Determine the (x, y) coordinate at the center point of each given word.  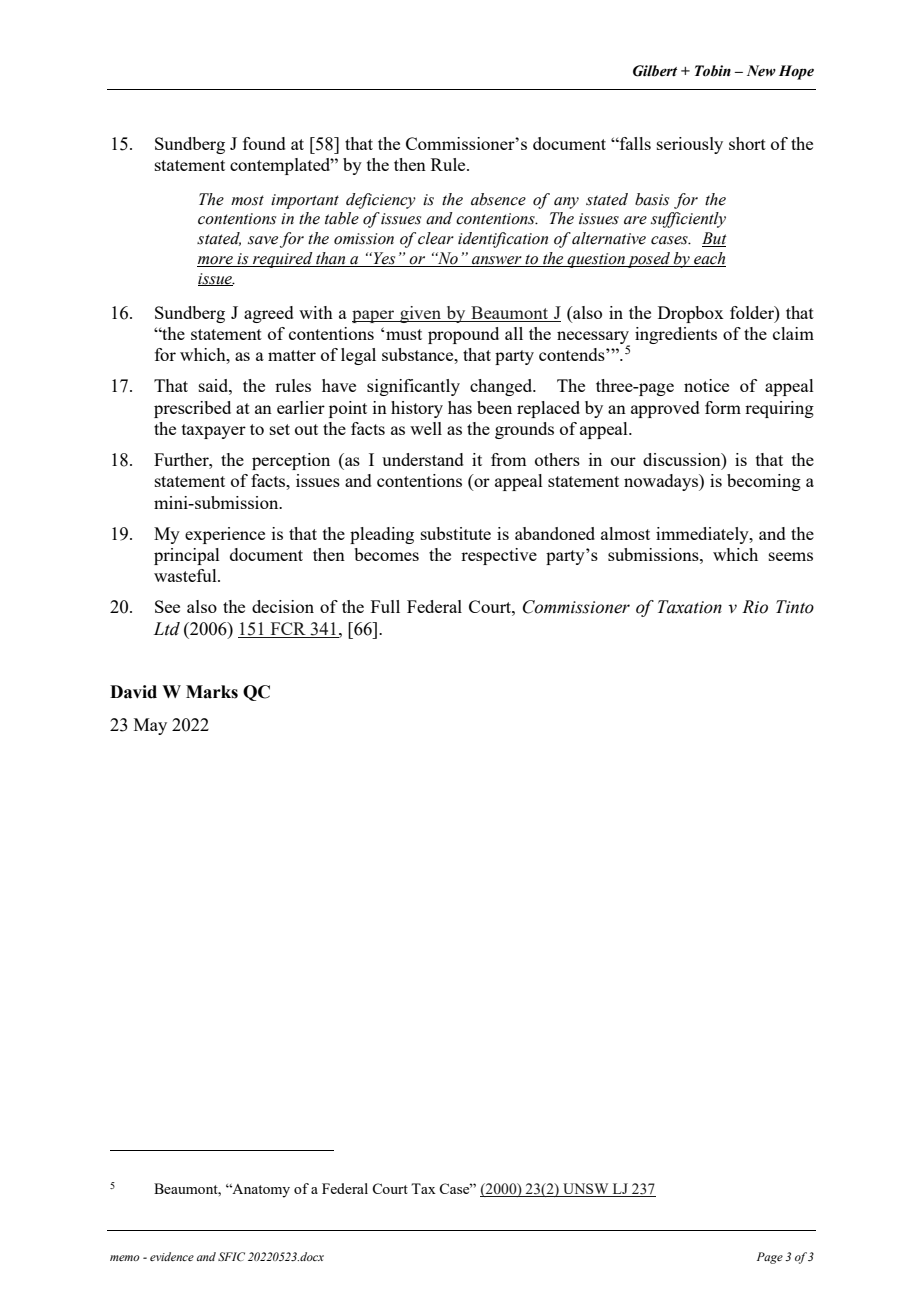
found (264, 143)
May (150, 726)
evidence (172, 1256)
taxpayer (214, 431)
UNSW (586, 1190)
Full (385, 606)
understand (423, 459)
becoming (764, 482)
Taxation (690, 607)
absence (498, 199)
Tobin (713, 71)
